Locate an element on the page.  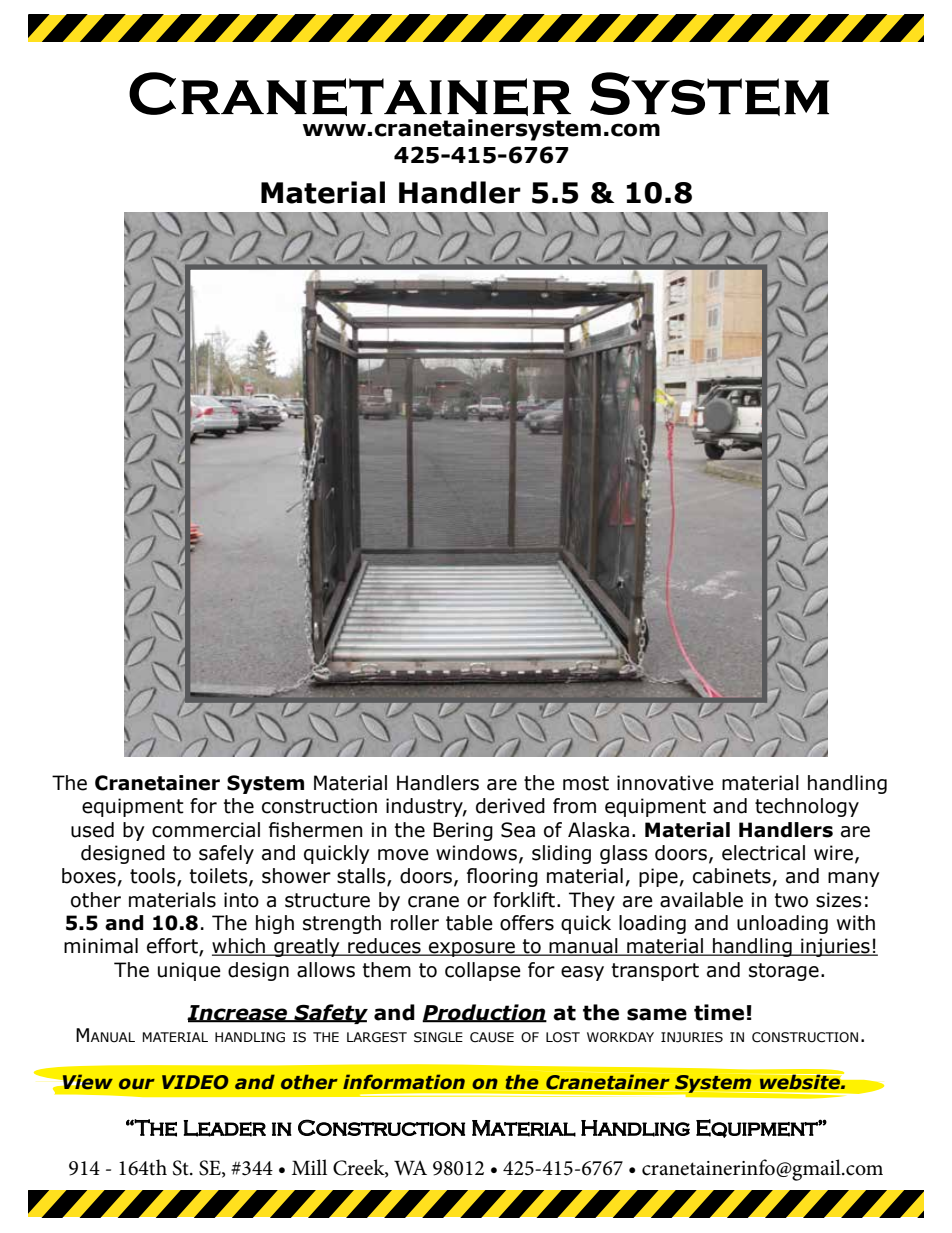
time is located at coordinates (719, 1012).
